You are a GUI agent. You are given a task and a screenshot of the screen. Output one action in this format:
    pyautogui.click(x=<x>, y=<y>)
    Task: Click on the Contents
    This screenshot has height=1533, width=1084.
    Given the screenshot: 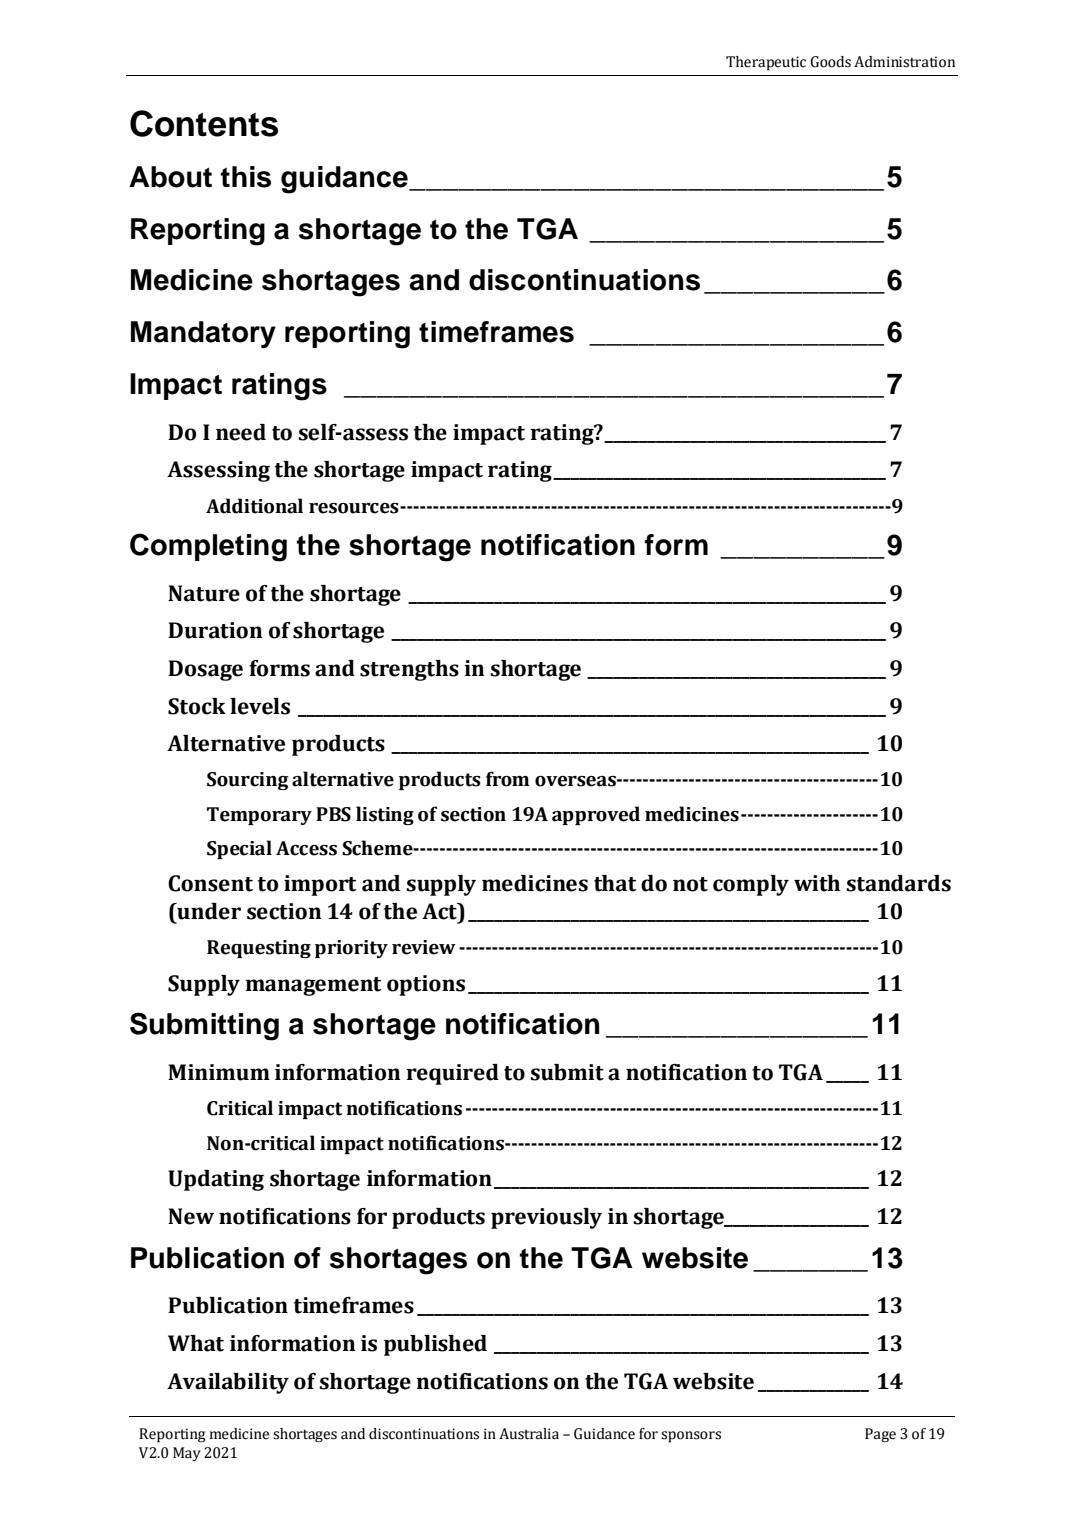 What is the action you would take?
    pyautogui.click(x=204, y=123)
